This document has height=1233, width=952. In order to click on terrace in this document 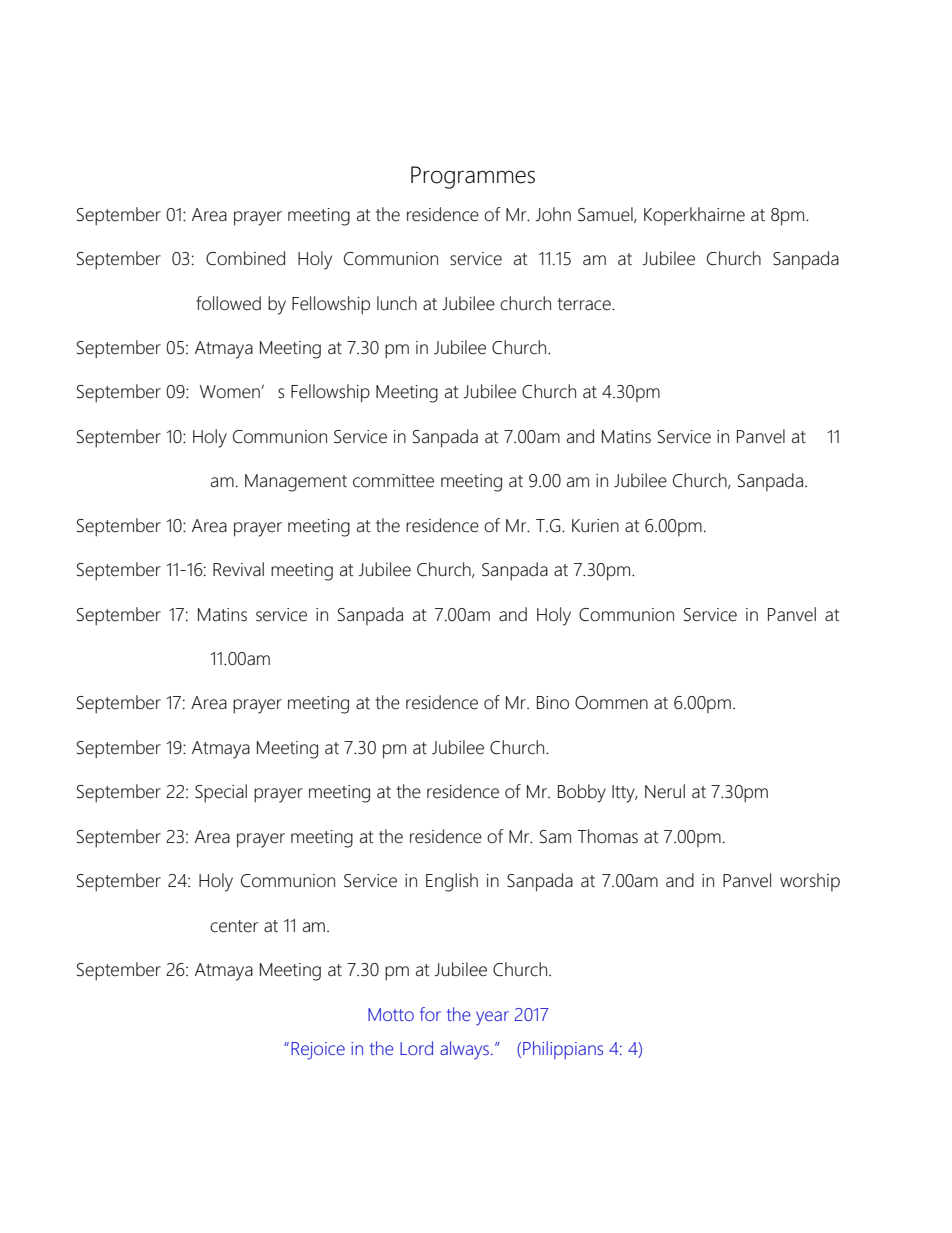, I will do `click(585, 304)`.
